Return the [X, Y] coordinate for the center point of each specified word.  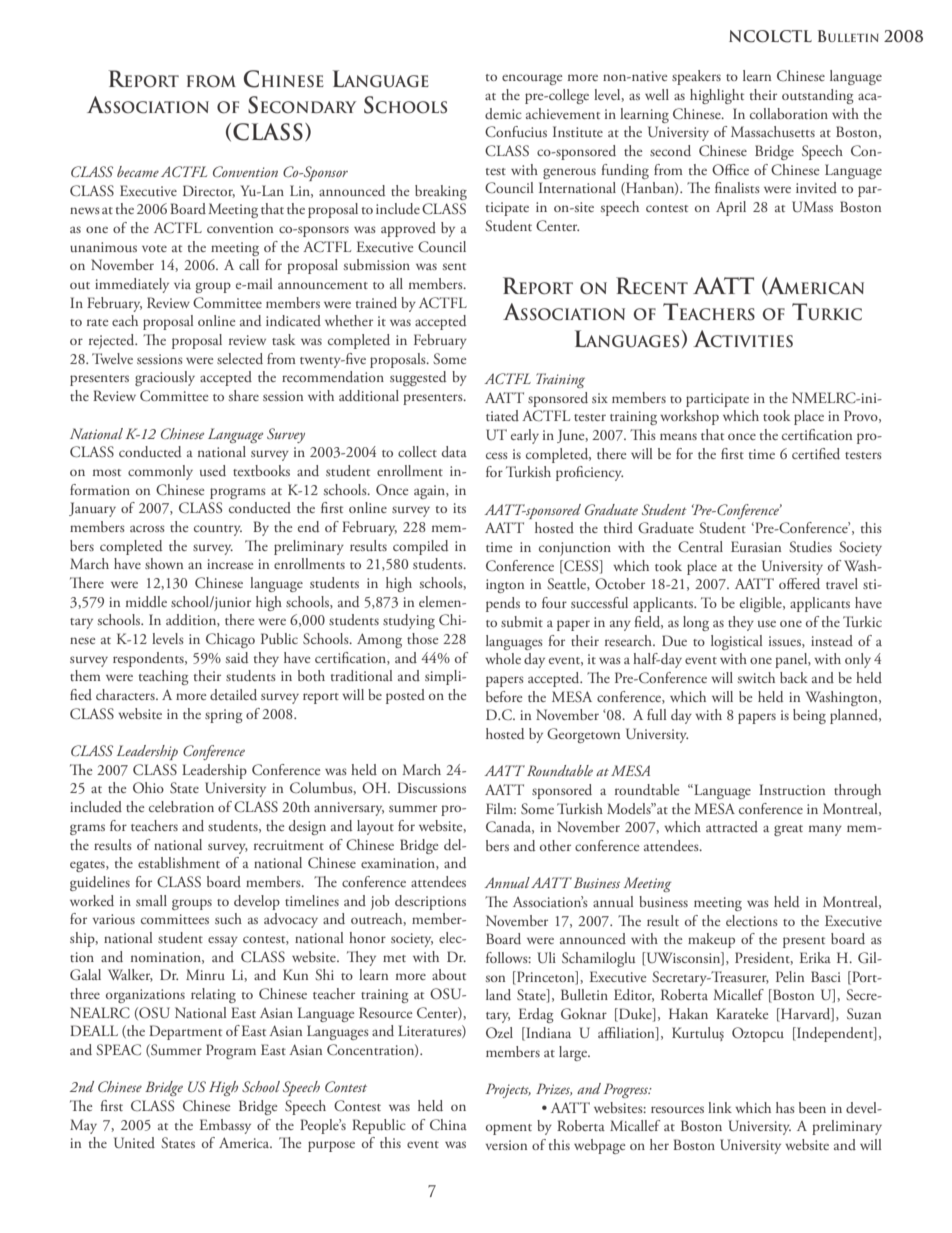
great [788, 830]
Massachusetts [773, 131]
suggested [418, 378]
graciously [165, 378]
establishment [179, 862]
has [785, 1107]
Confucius [516, 131]
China [448, 1124]
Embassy [225, 1126]
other [555, 845]
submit [522, 621]
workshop [689, 417]
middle [146, 601]
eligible [762, 604]
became [138, 171]
